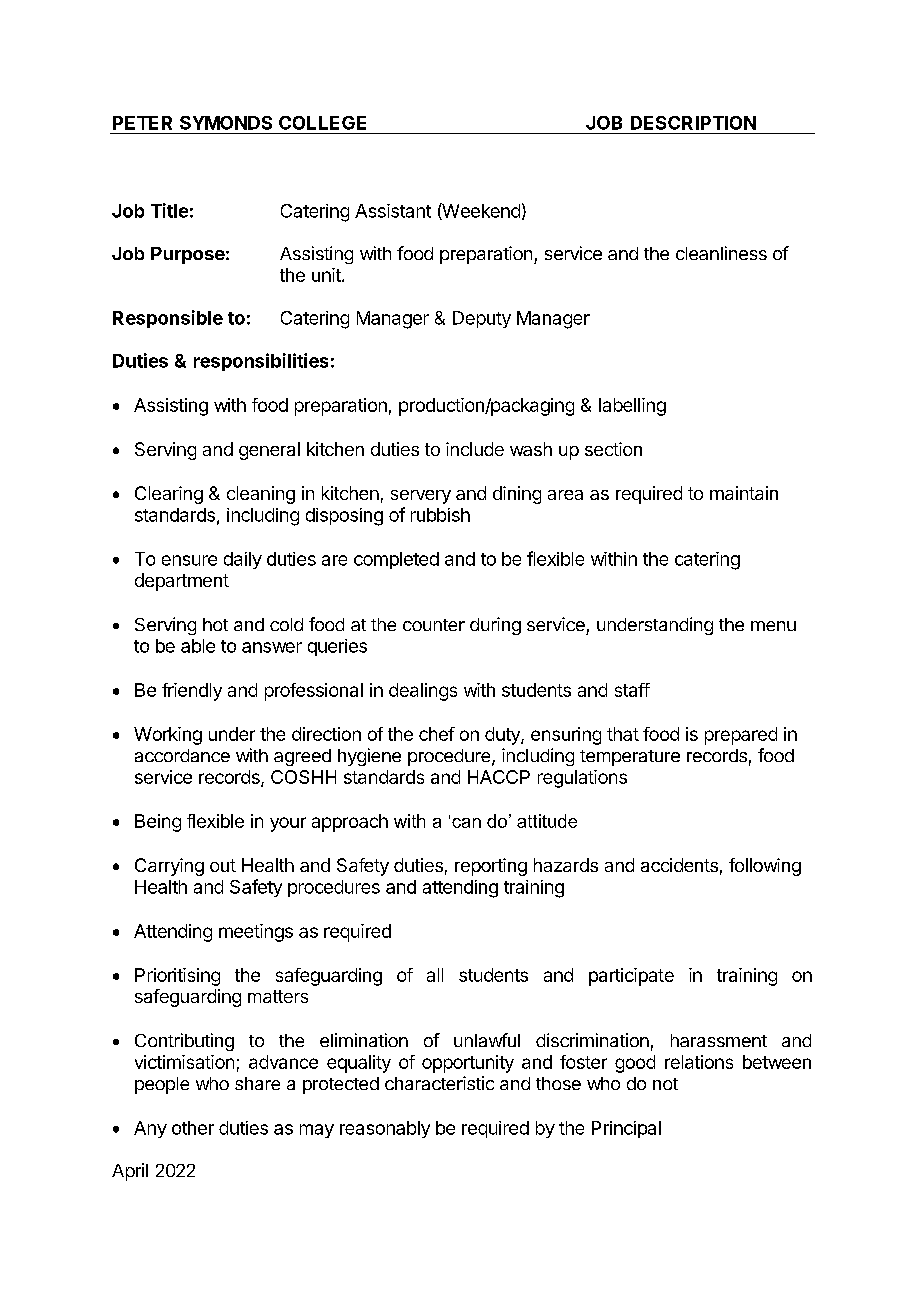 Image resolution: width=924 pixels, height=1308 pixels. What do you see at coordinates (693, 123) in the page?
I see `DESCRIPTION` at bounding box center [693, 123].
